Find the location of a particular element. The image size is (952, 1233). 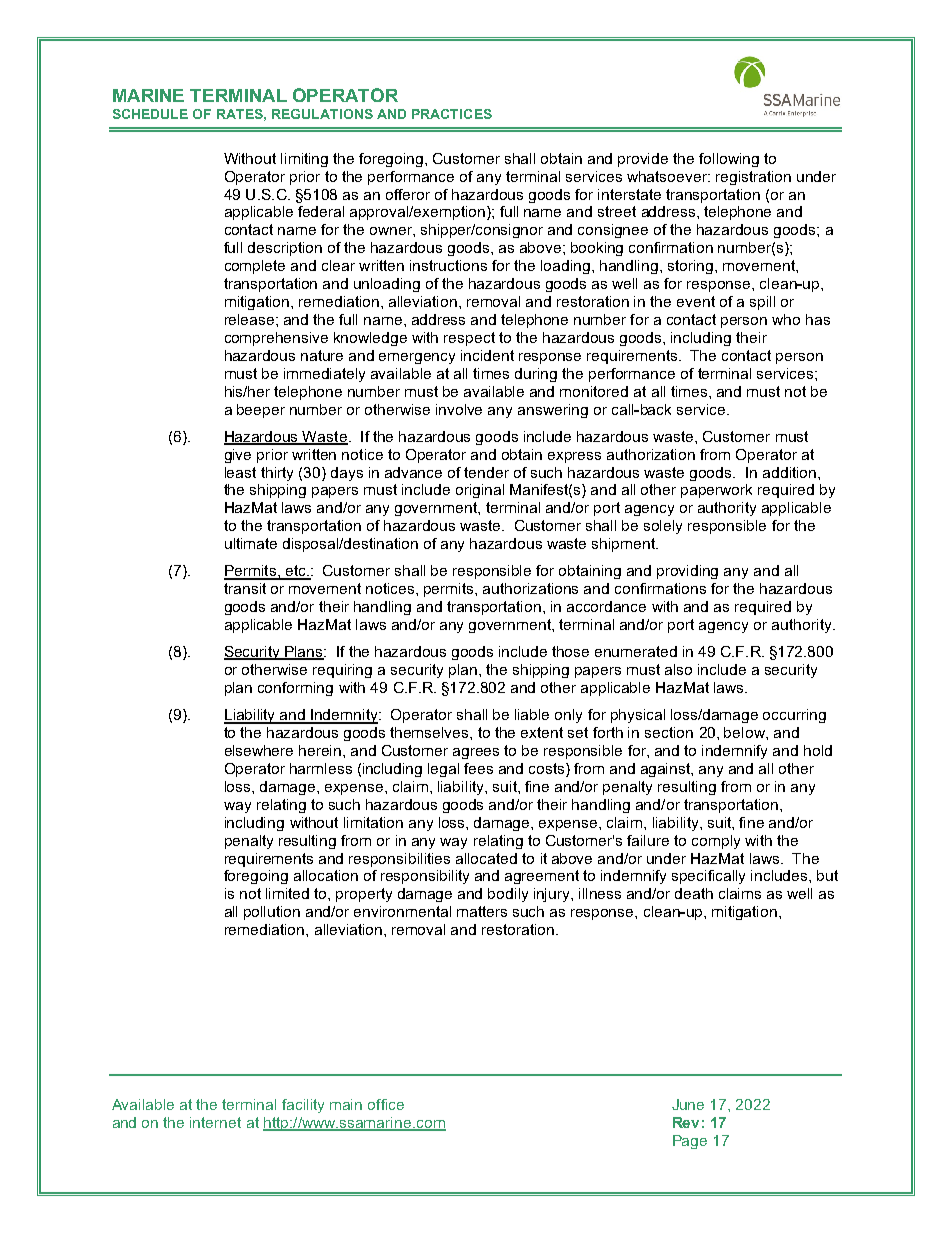

following is located at coordinates (729, 160).
